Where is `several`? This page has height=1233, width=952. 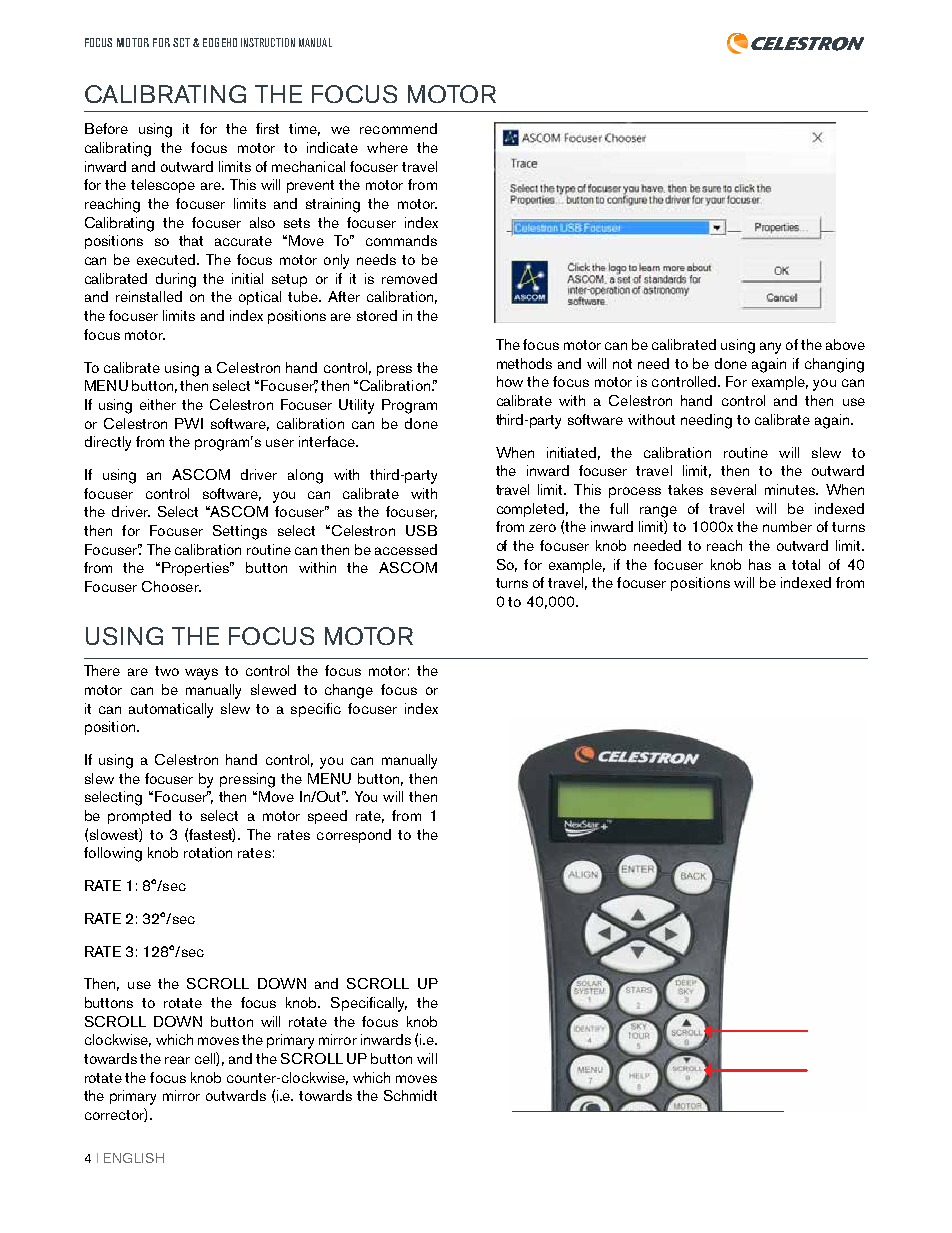
several is located at coordinates (733, 489).
